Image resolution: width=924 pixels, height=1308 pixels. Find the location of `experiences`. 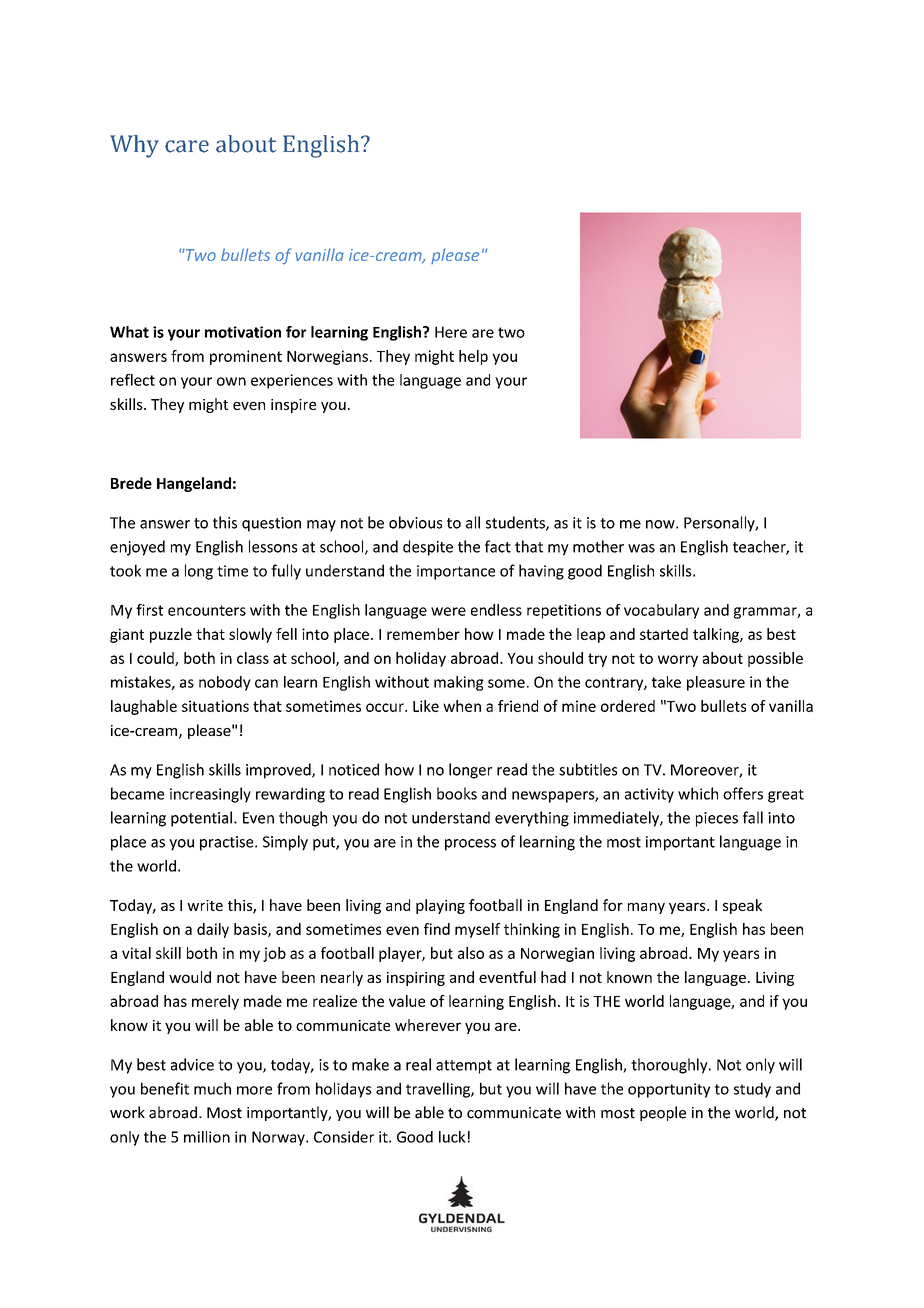

experiences is located at coordinates (292, 381).
